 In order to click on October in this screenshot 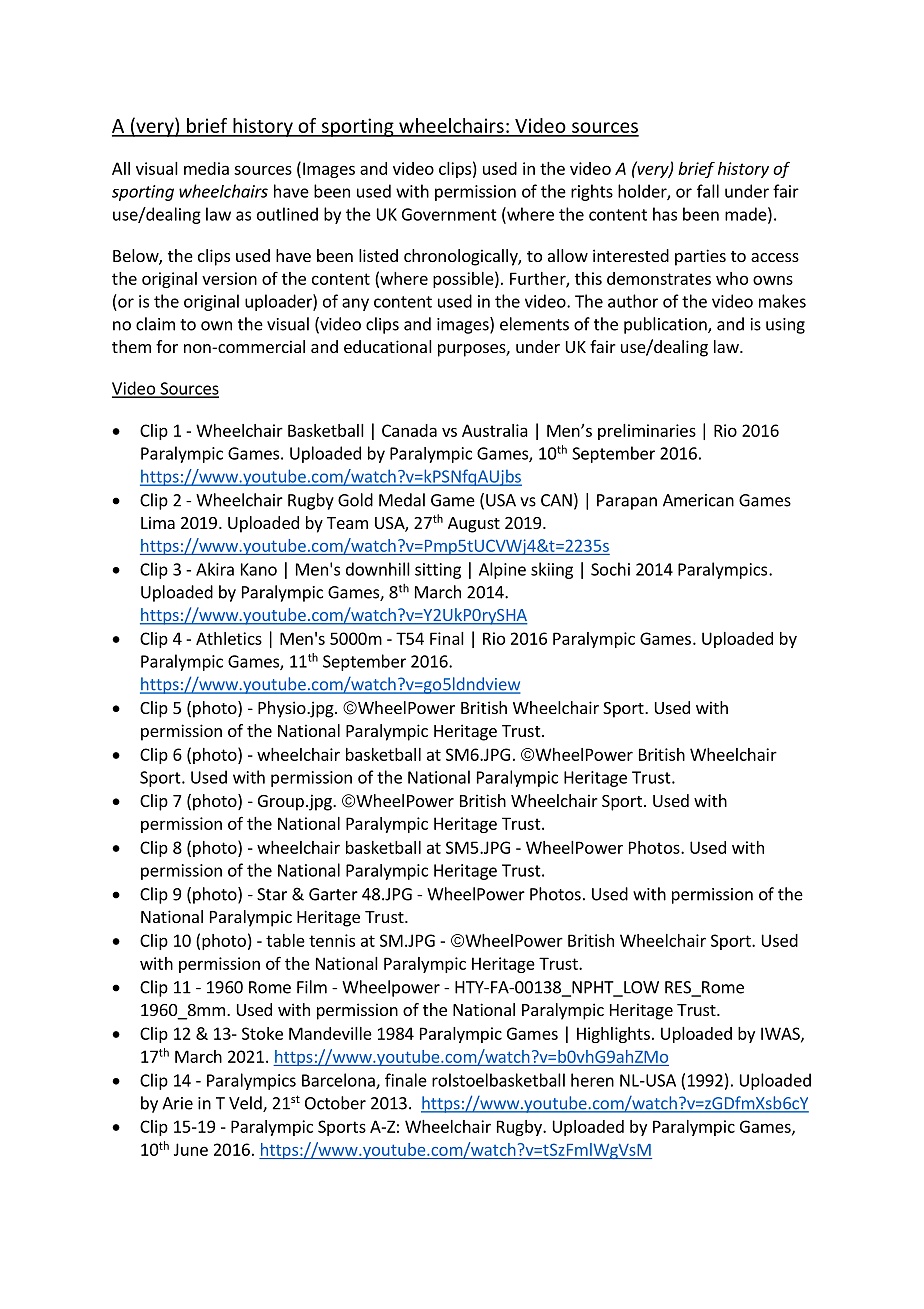, I will do `click(335, 1103)`.
